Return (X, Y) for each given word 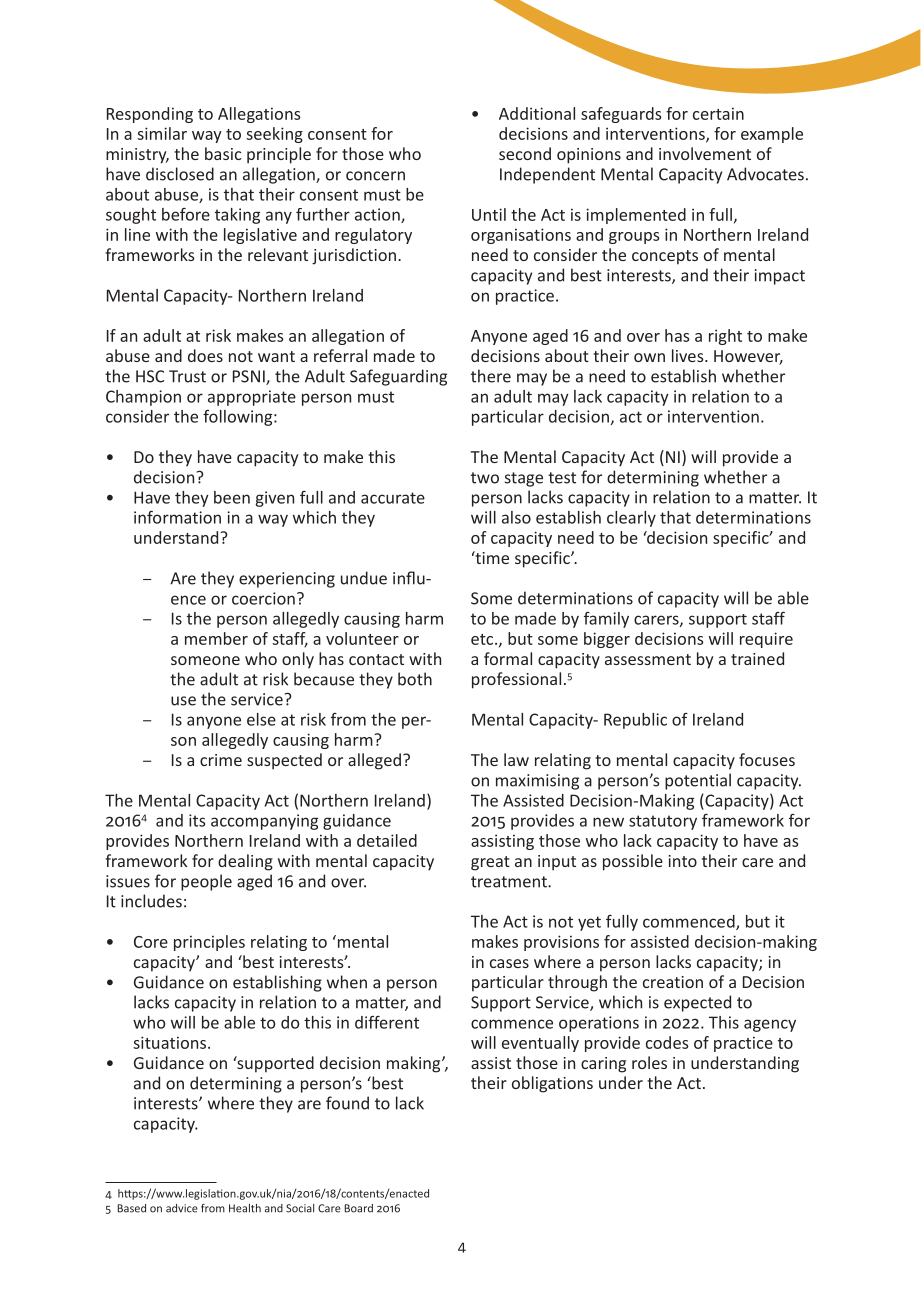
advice (182, 1208)
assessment (648, 659)
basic (223, 153)
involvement (705, 153)
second (525, 153)
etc (483, 639)
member (216, 638)
